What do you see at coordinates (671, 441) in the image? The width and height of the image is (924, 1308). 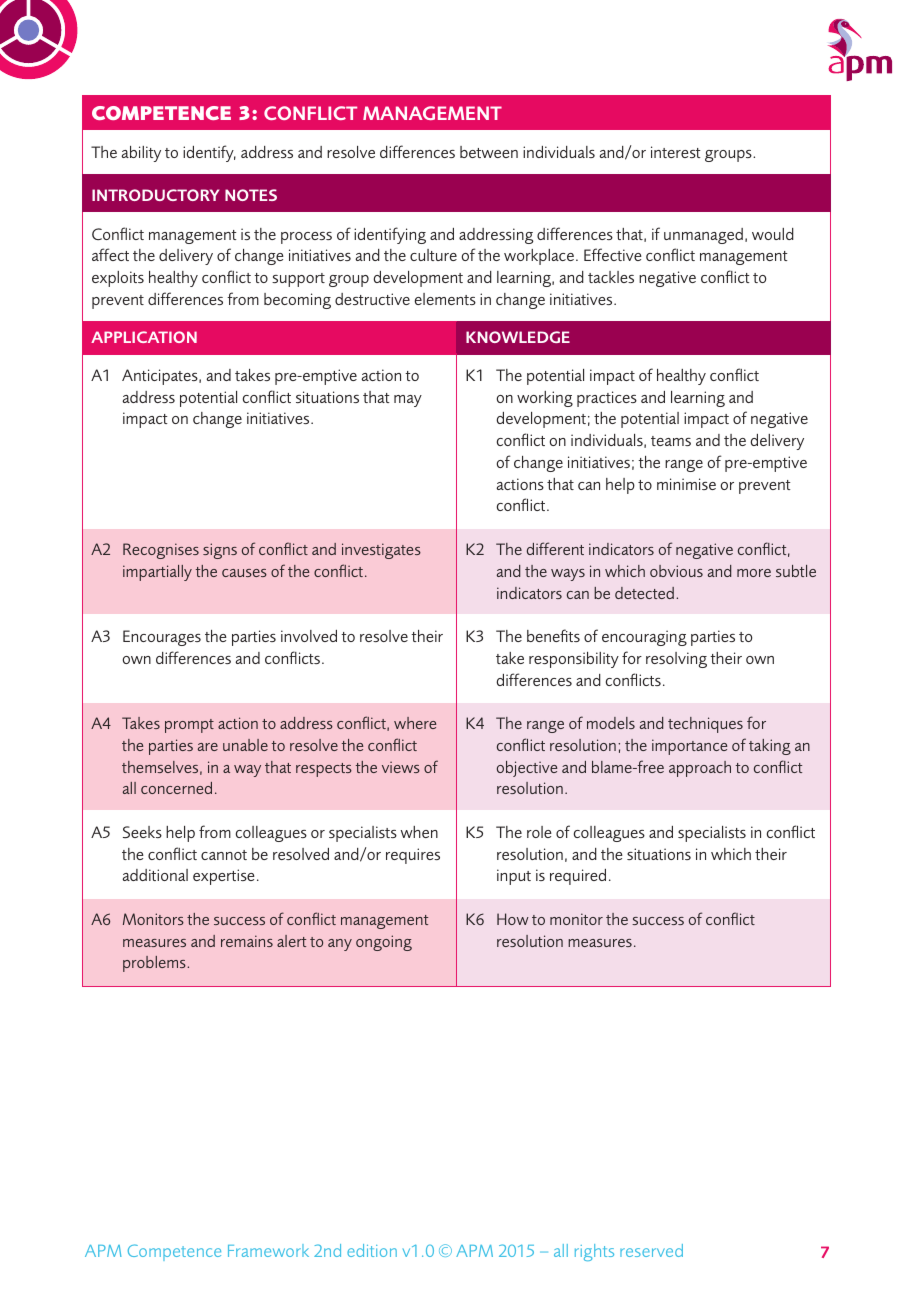 I see `teams` at bounding box center [671, 441].
